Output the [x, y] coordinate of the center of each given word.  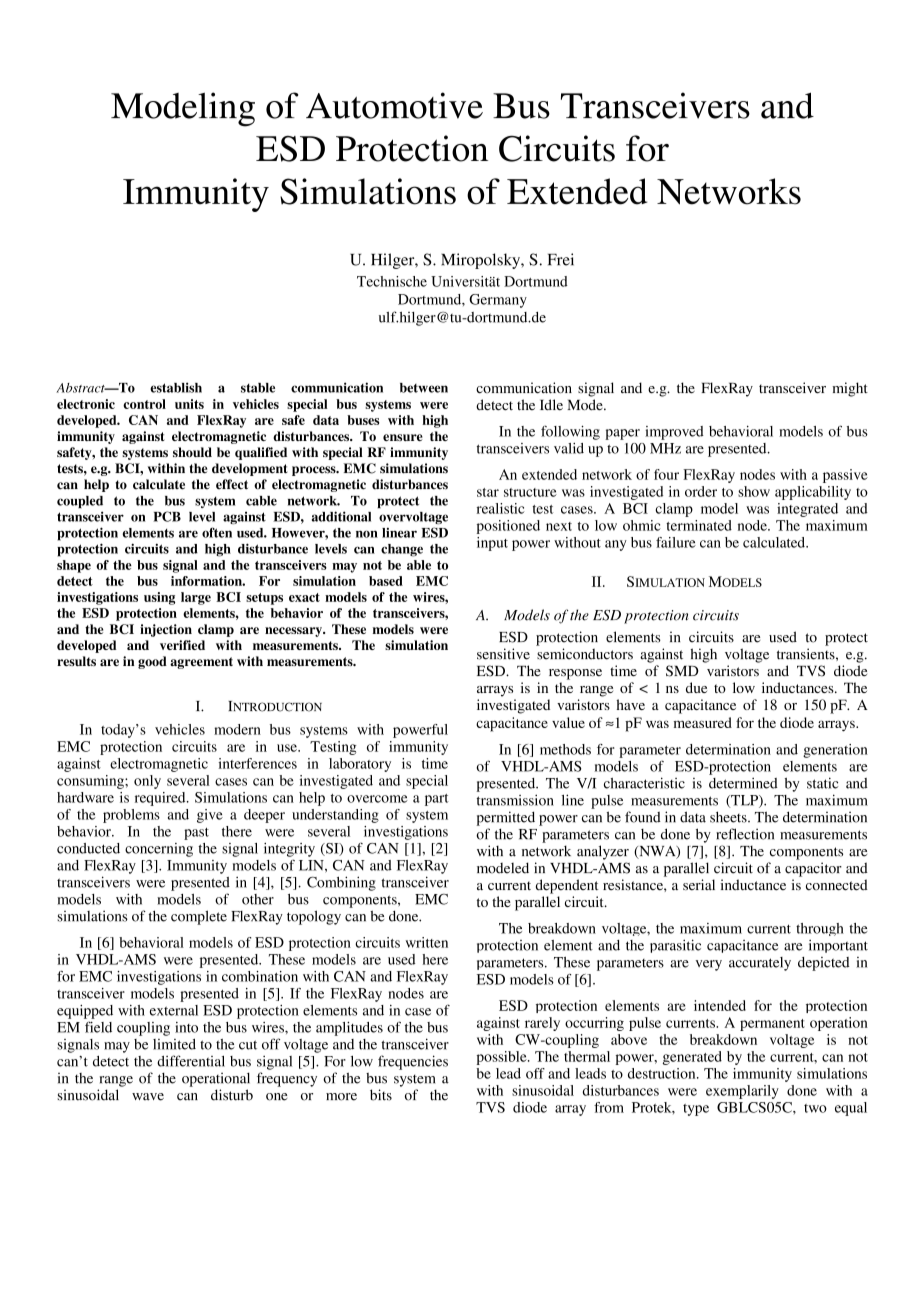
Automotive [394, 105]
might [850, 389]
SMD [682, 671]
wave [148, 1097]
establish [176, 387]
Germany [498, 301]
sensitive [503, 654]
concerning [159, 850]
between [424, 388]
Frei [561, 259]
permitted [506, 818]
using [159, 598]
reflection [745, 834]
